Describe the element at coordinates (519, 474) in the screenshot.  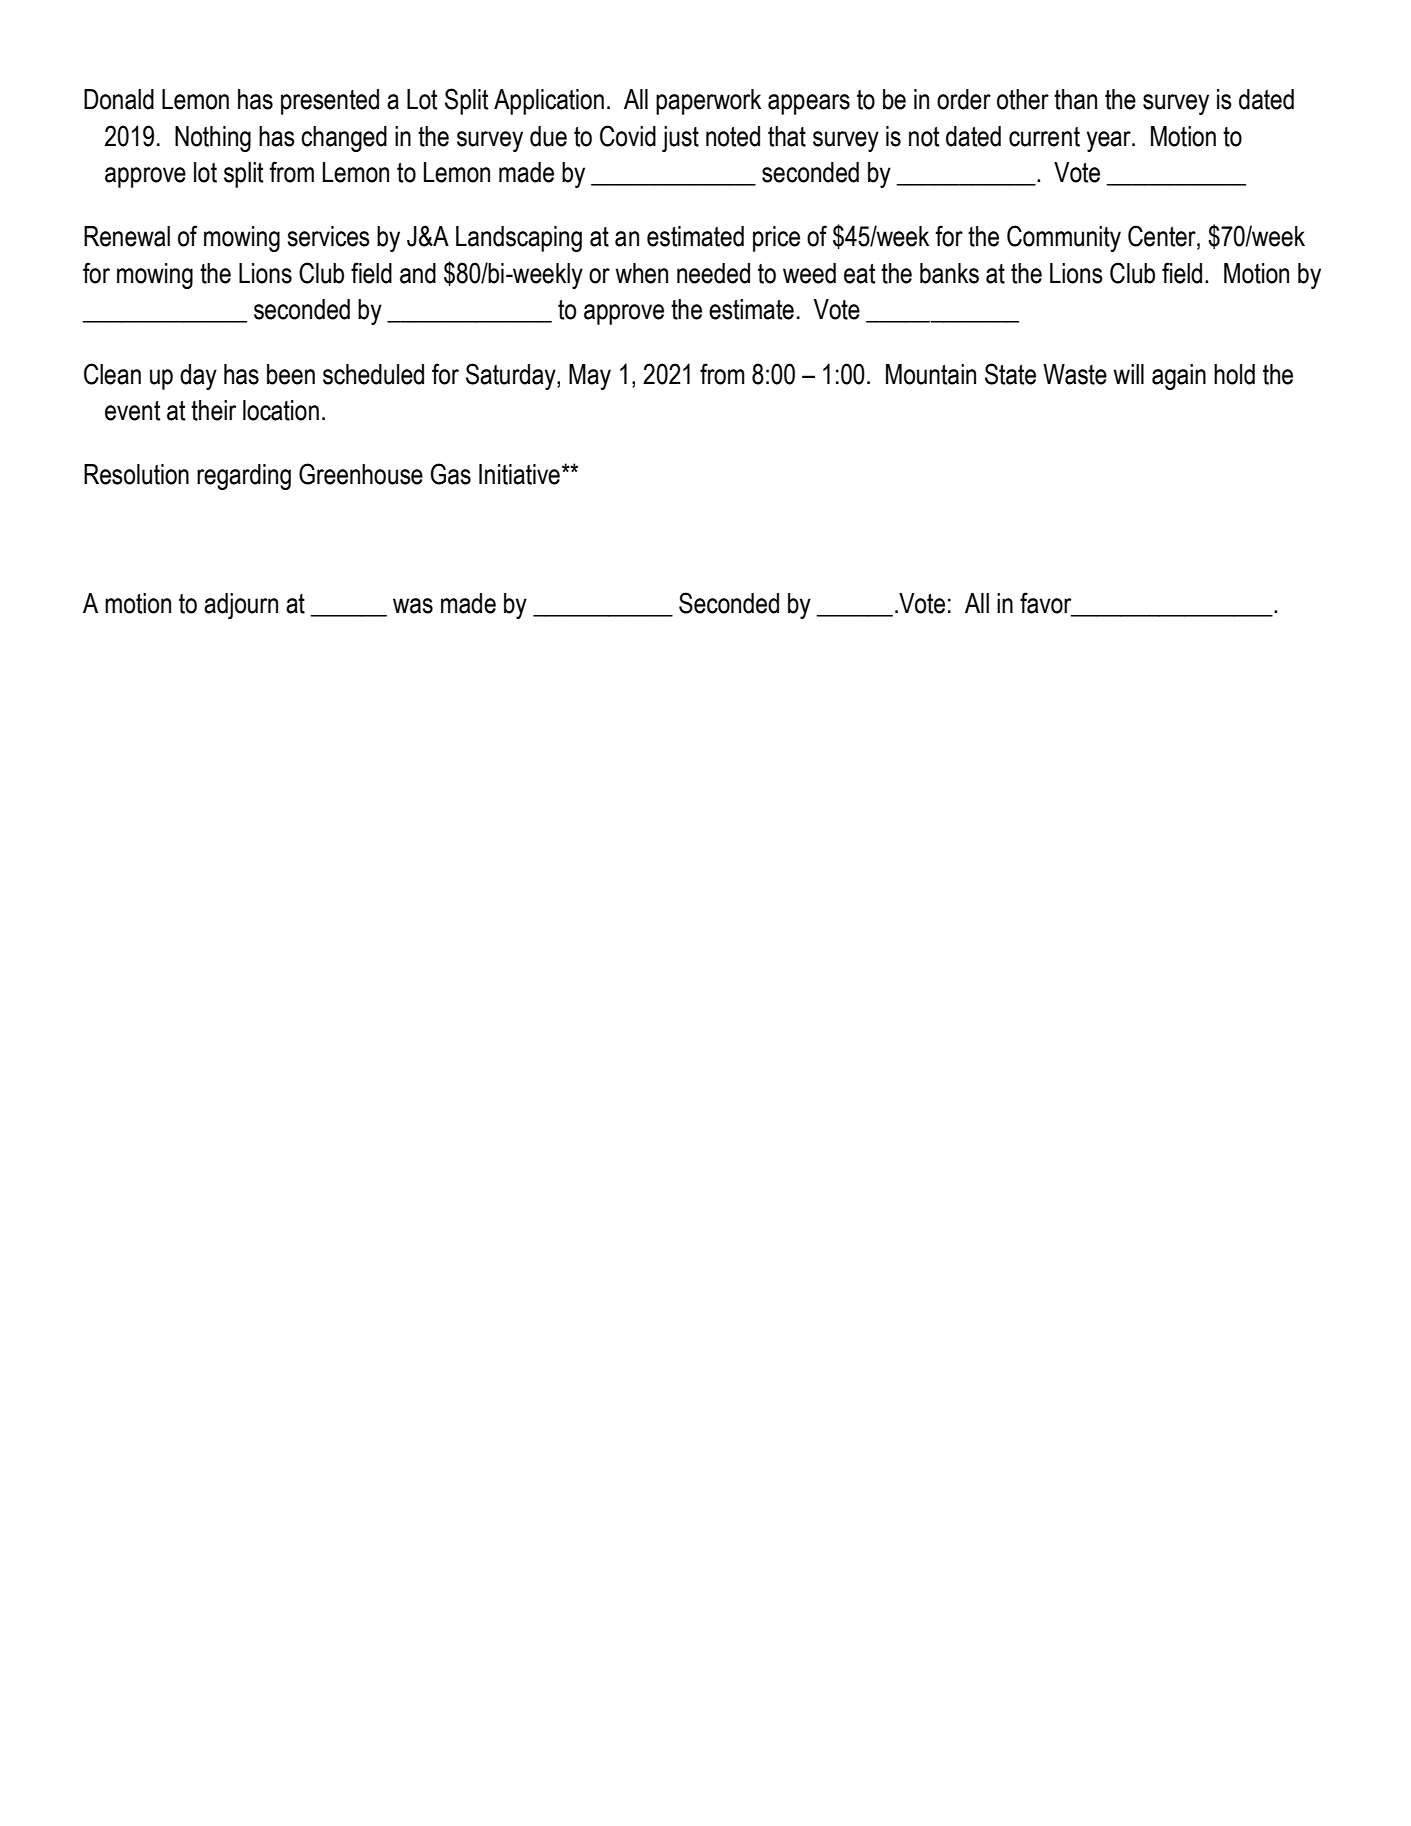
I see `Initiative` at that location.
